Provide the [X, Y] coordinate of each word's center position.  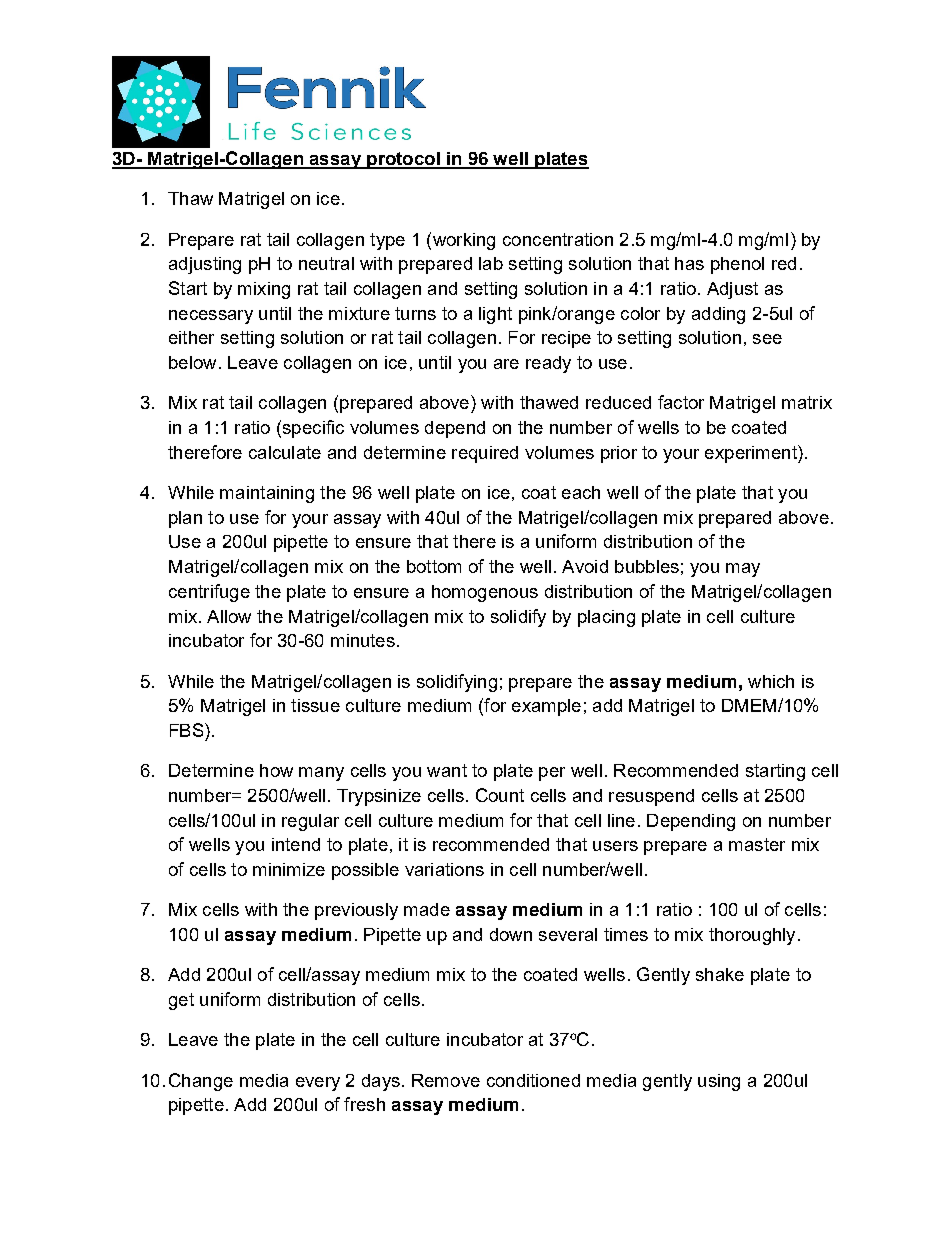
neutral [326, 263]
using [719, 1082]
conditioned [533, 1080]
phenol [737, 265]
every [318, 1084]
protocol [403, 160]
